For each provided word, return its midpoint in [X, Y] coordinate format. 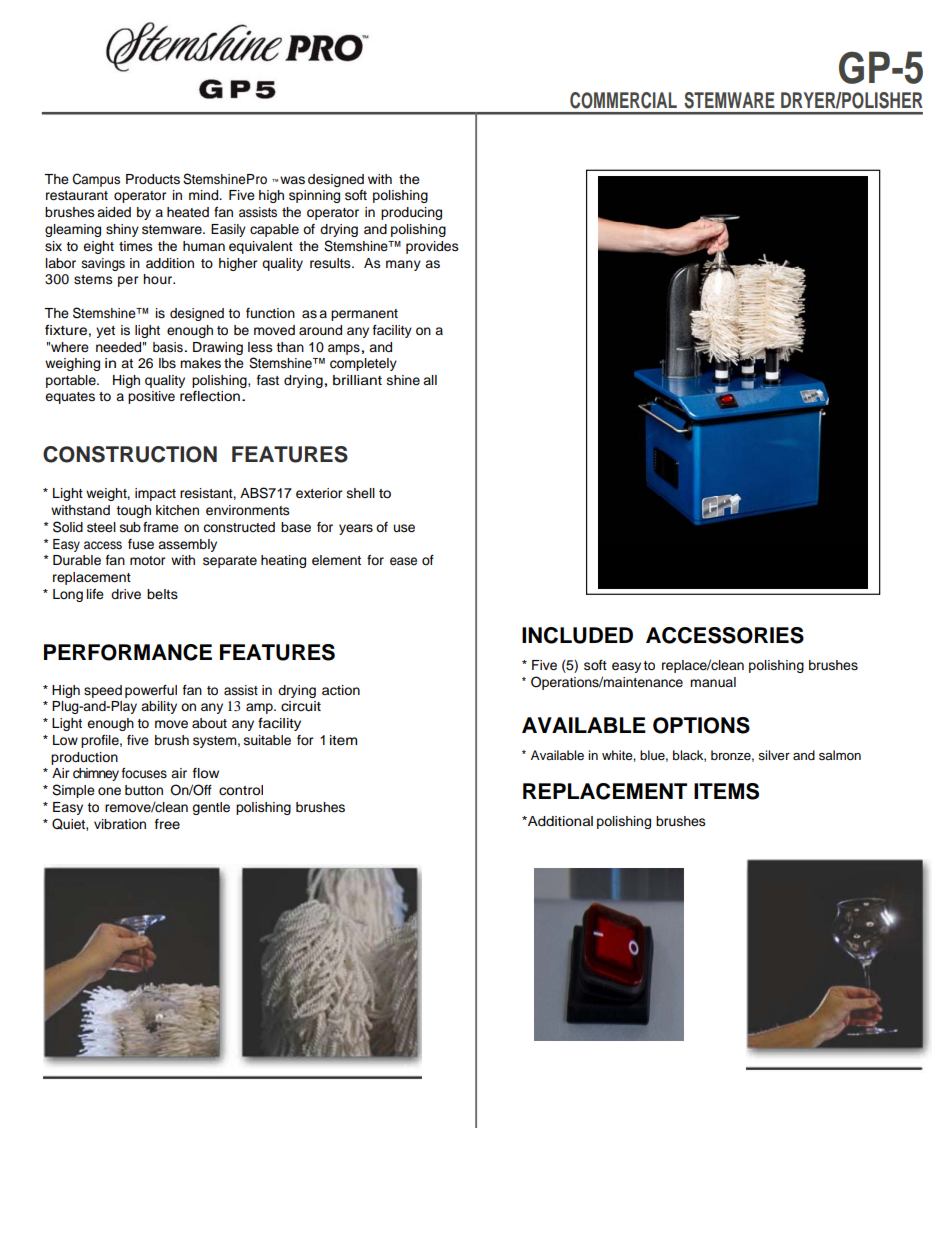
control [241, 790]
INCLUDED [577, 635]
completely [363, 364]
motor [148, 560]
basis [168, 347]
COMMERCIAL [623, 100]
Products [153, 179]
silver [774, 755]
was [292, 180]
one [109, 791]
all [430, 380]
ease [403, 561]
